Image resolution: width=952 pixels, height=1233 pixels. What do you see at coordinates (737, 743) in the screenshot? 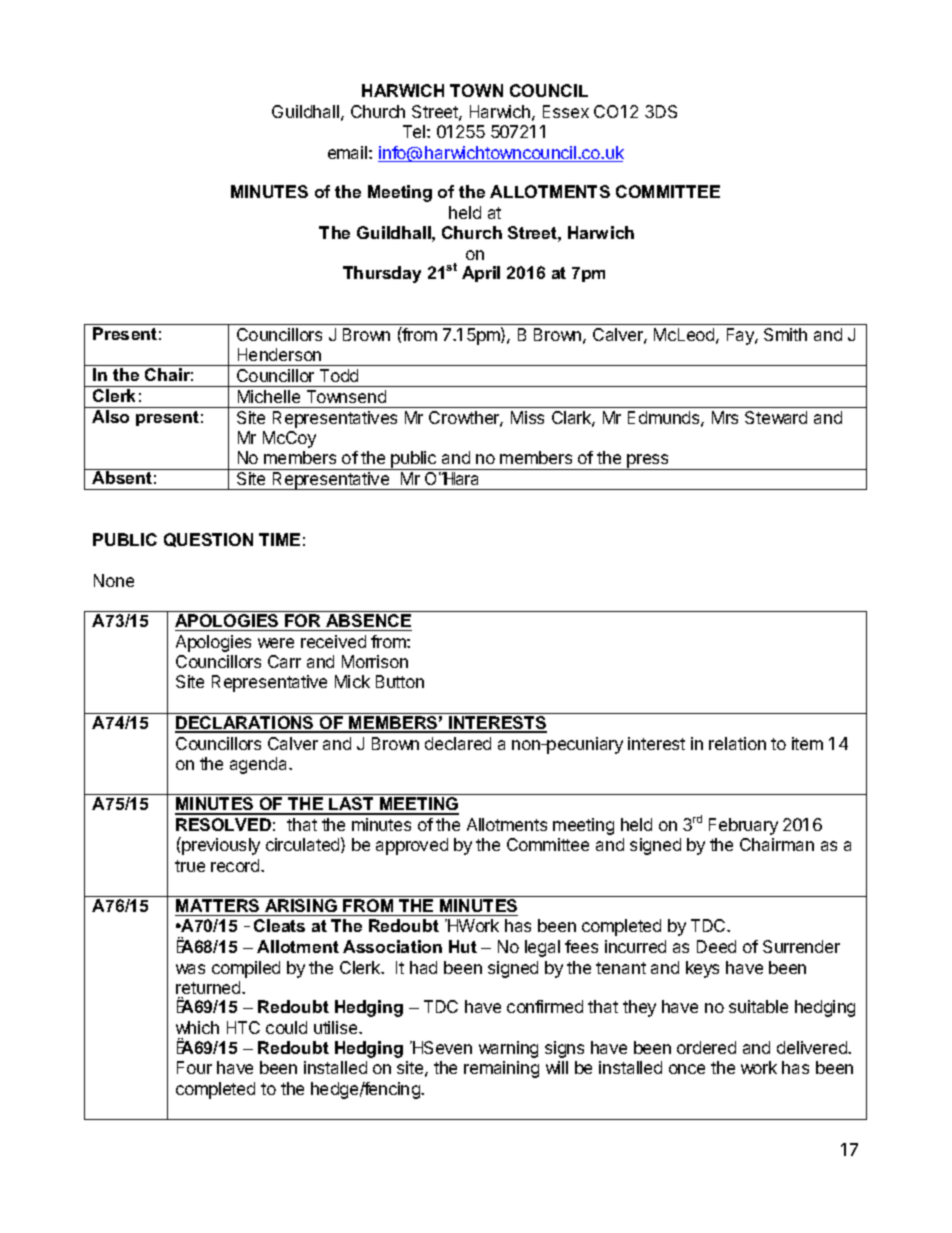
I see `relation` at bounding box center [737, 743].
